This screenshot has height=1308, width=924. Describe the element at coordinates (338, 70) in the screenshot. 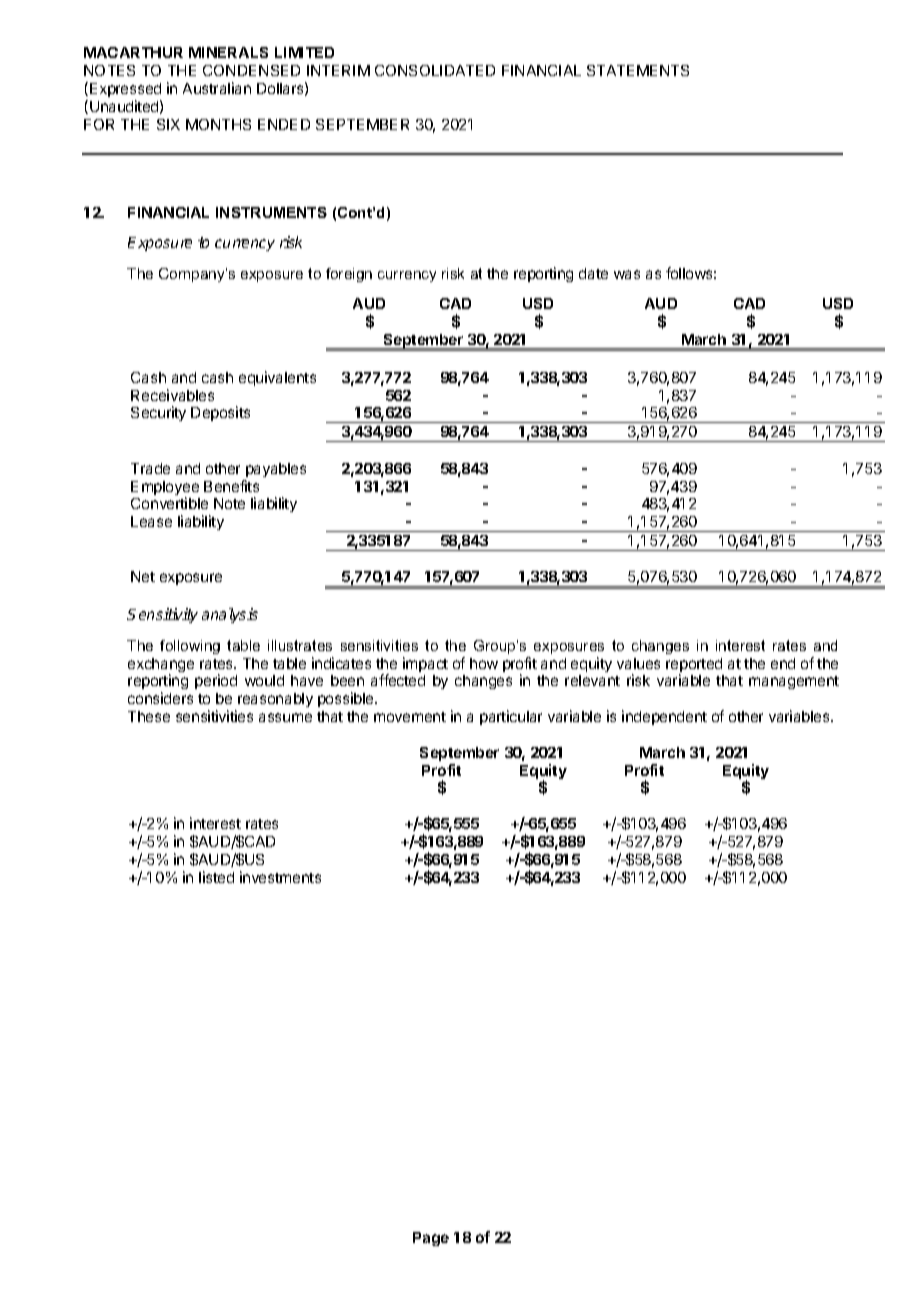

I see `INTERIM` at that location.
